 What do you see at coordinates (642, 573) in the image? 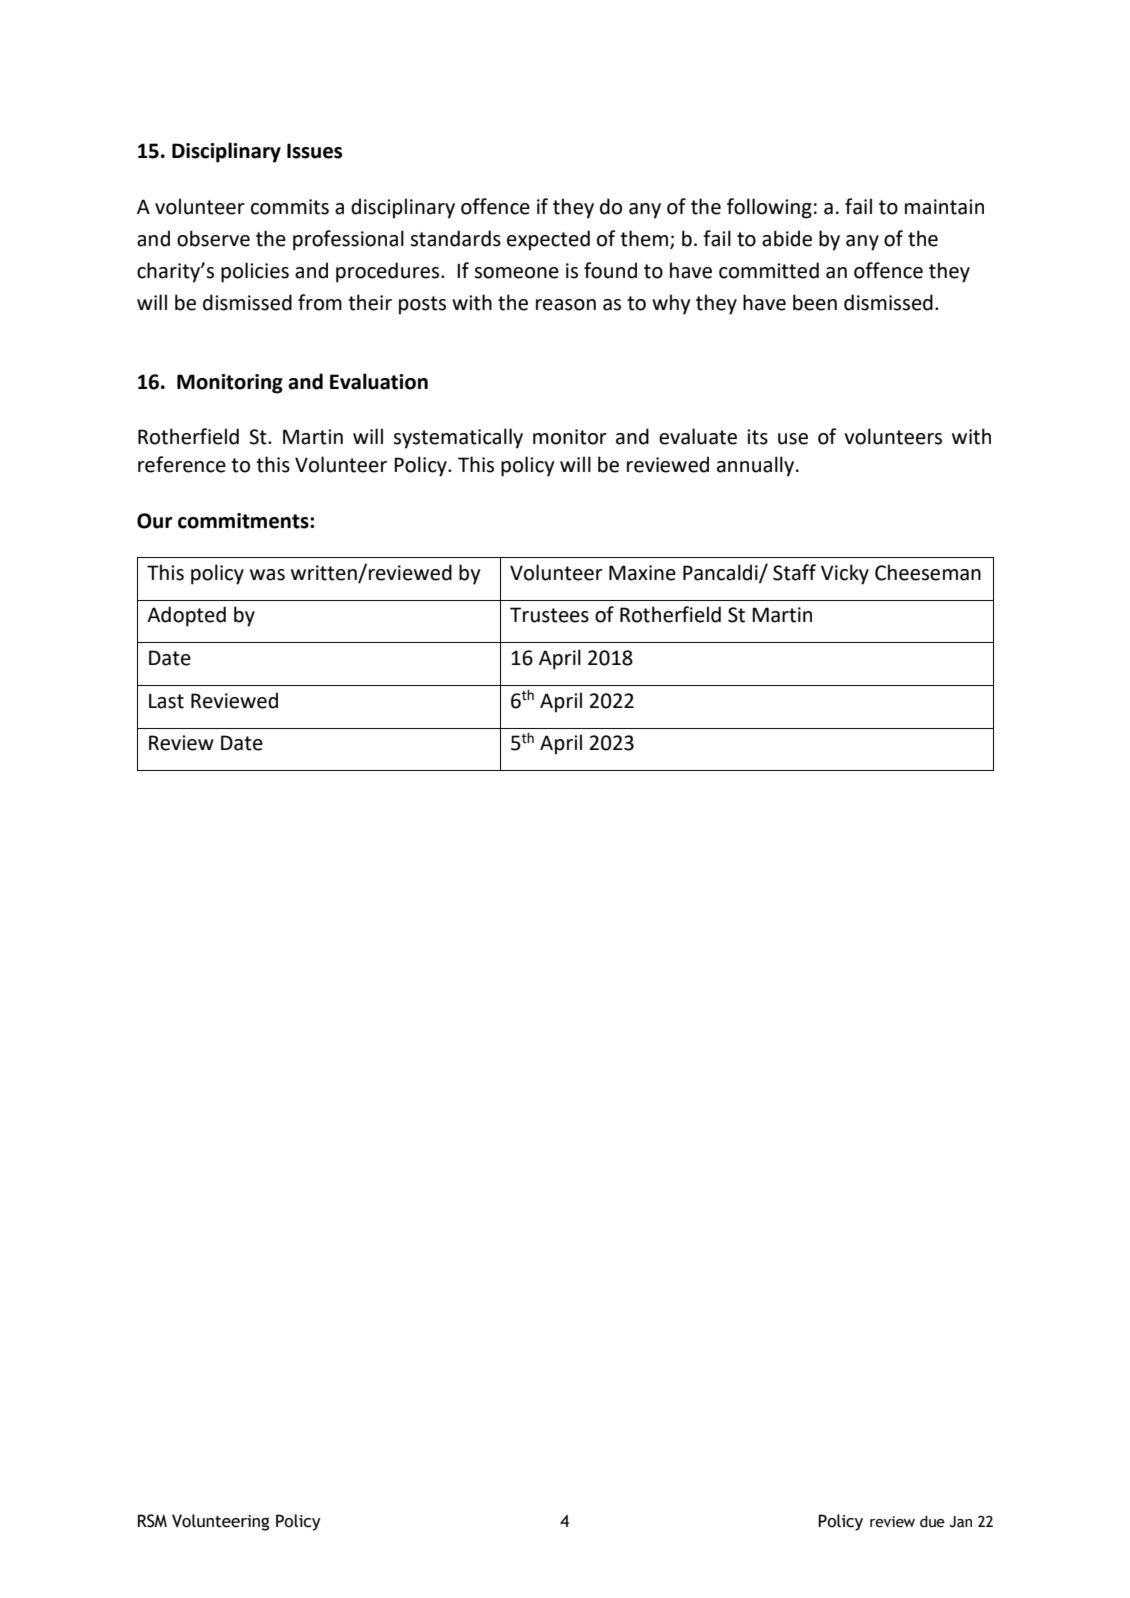
I see `Maxine` at bounding box center [642, 573].
